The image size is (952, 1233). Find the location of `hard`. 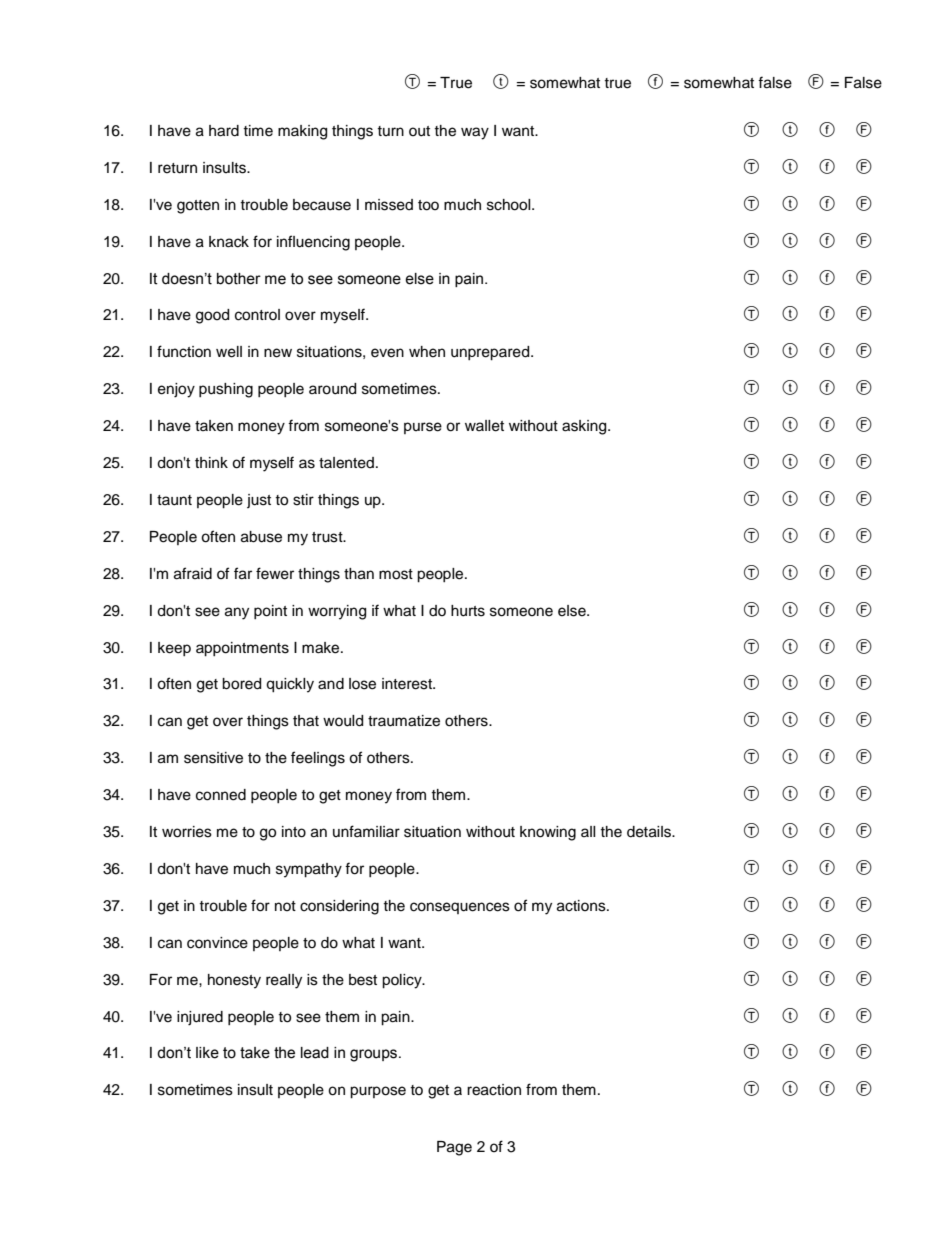

hard is located at coordinates (224, 131).
